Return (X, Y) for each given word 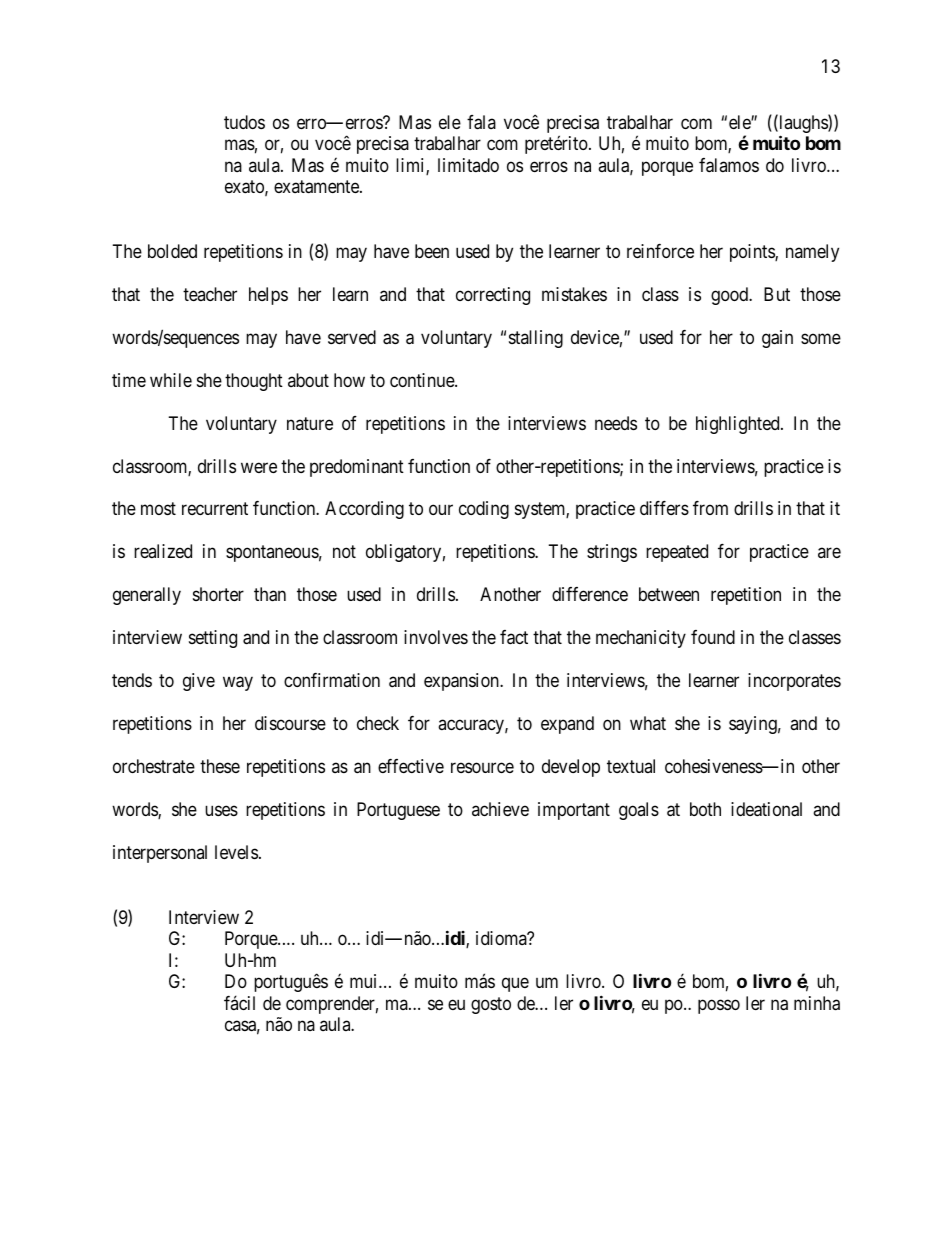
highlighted (739, 425)
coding (484, 510)
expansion (462, 682)
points (753, 253)
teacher (210, 294)
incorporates (794, 682)
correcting (493, 296)
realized (163, 551)
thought (254, 382)
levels (236, 852)
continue (423, 380)
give (199, 682)
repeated (677, 553)
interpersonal (160, 854)
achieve (500, 809)
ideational (766, 809)
